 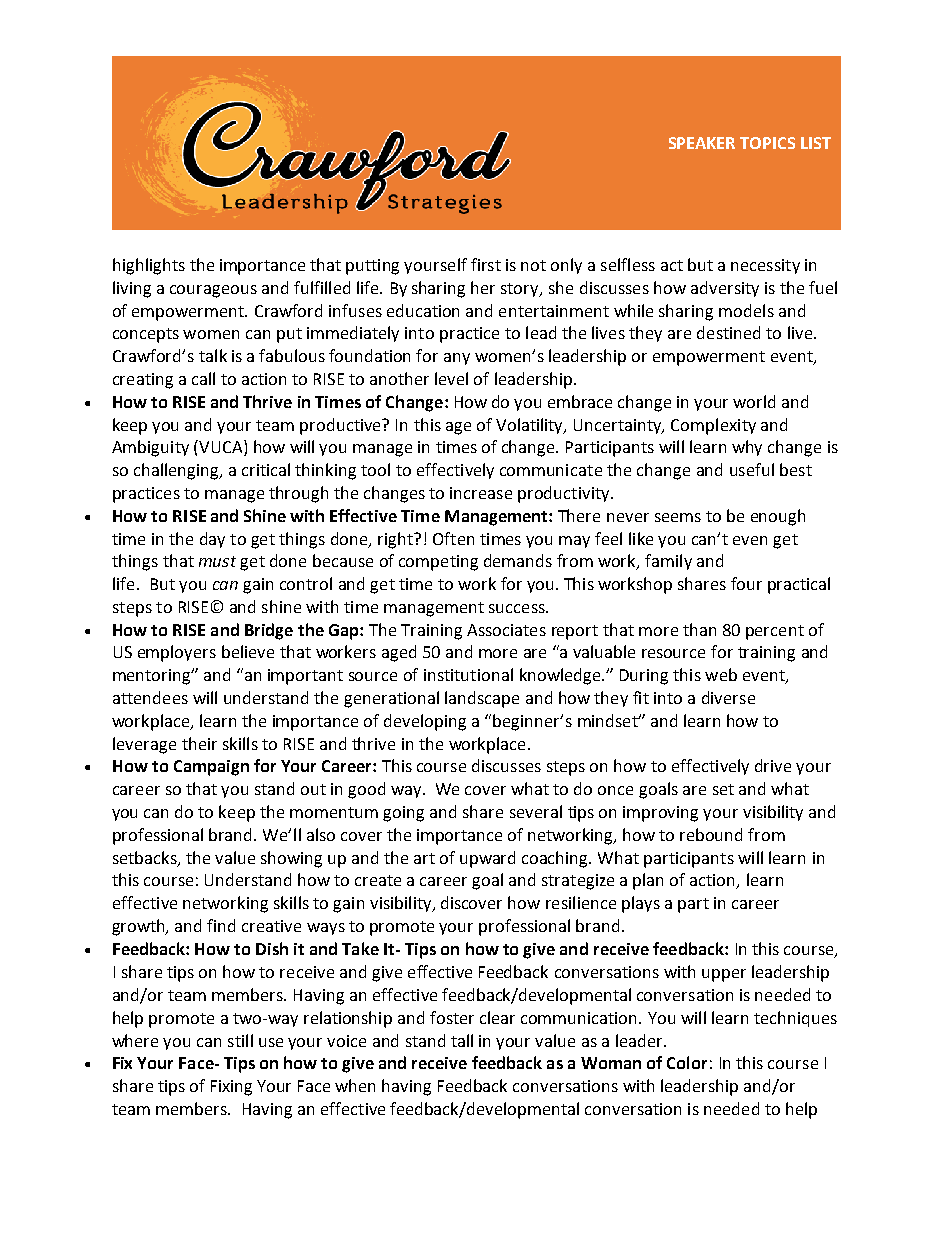 What do you see at coordinates (767, 143) in the screenshot?
I see `TOPICS` at bounding box center [767, 143].
